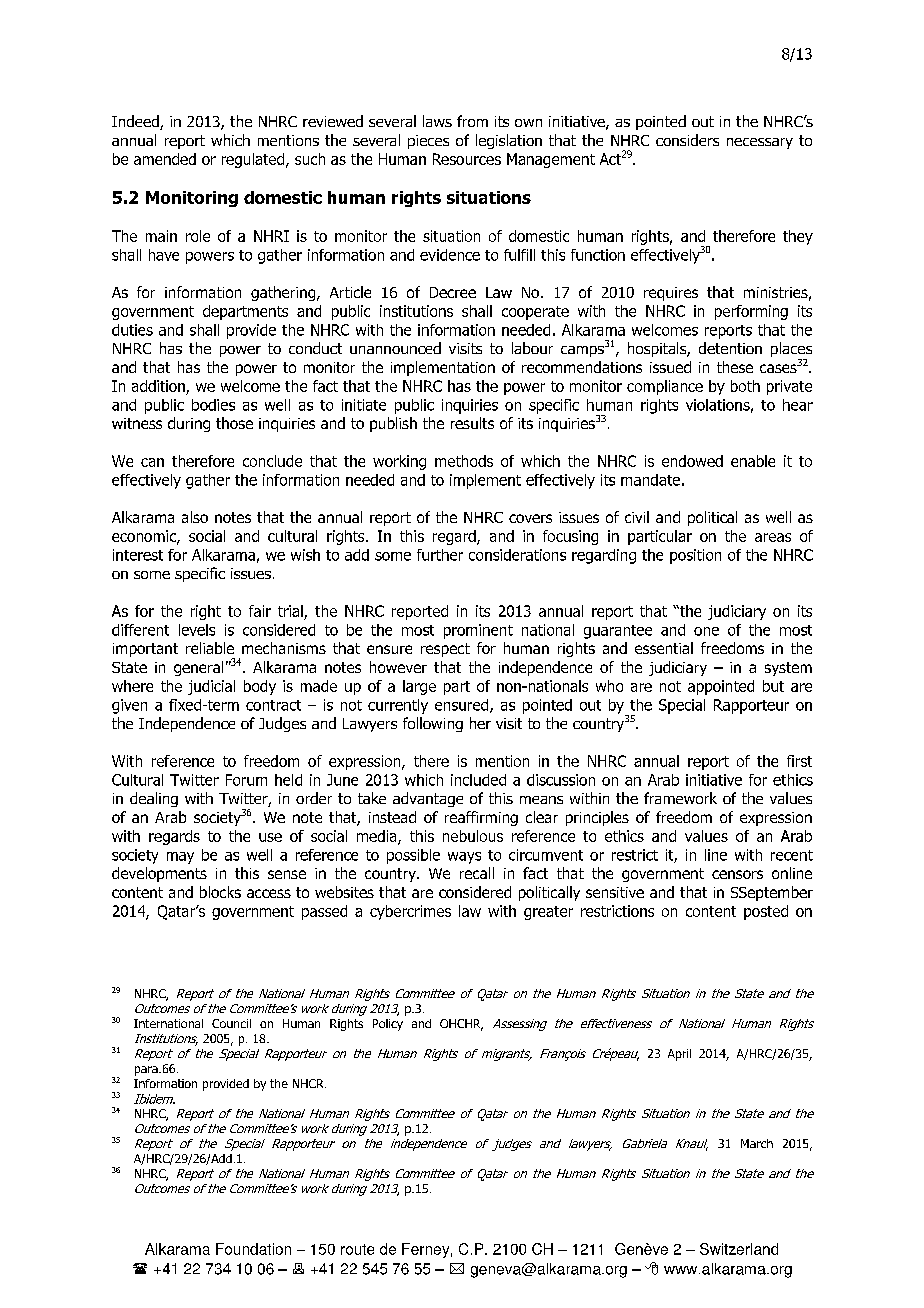 The image size is (924, 1308). What do you see at coordinates (253, 1249) in the image?
I see `Foundation` at bounding box center [253, 1249].
